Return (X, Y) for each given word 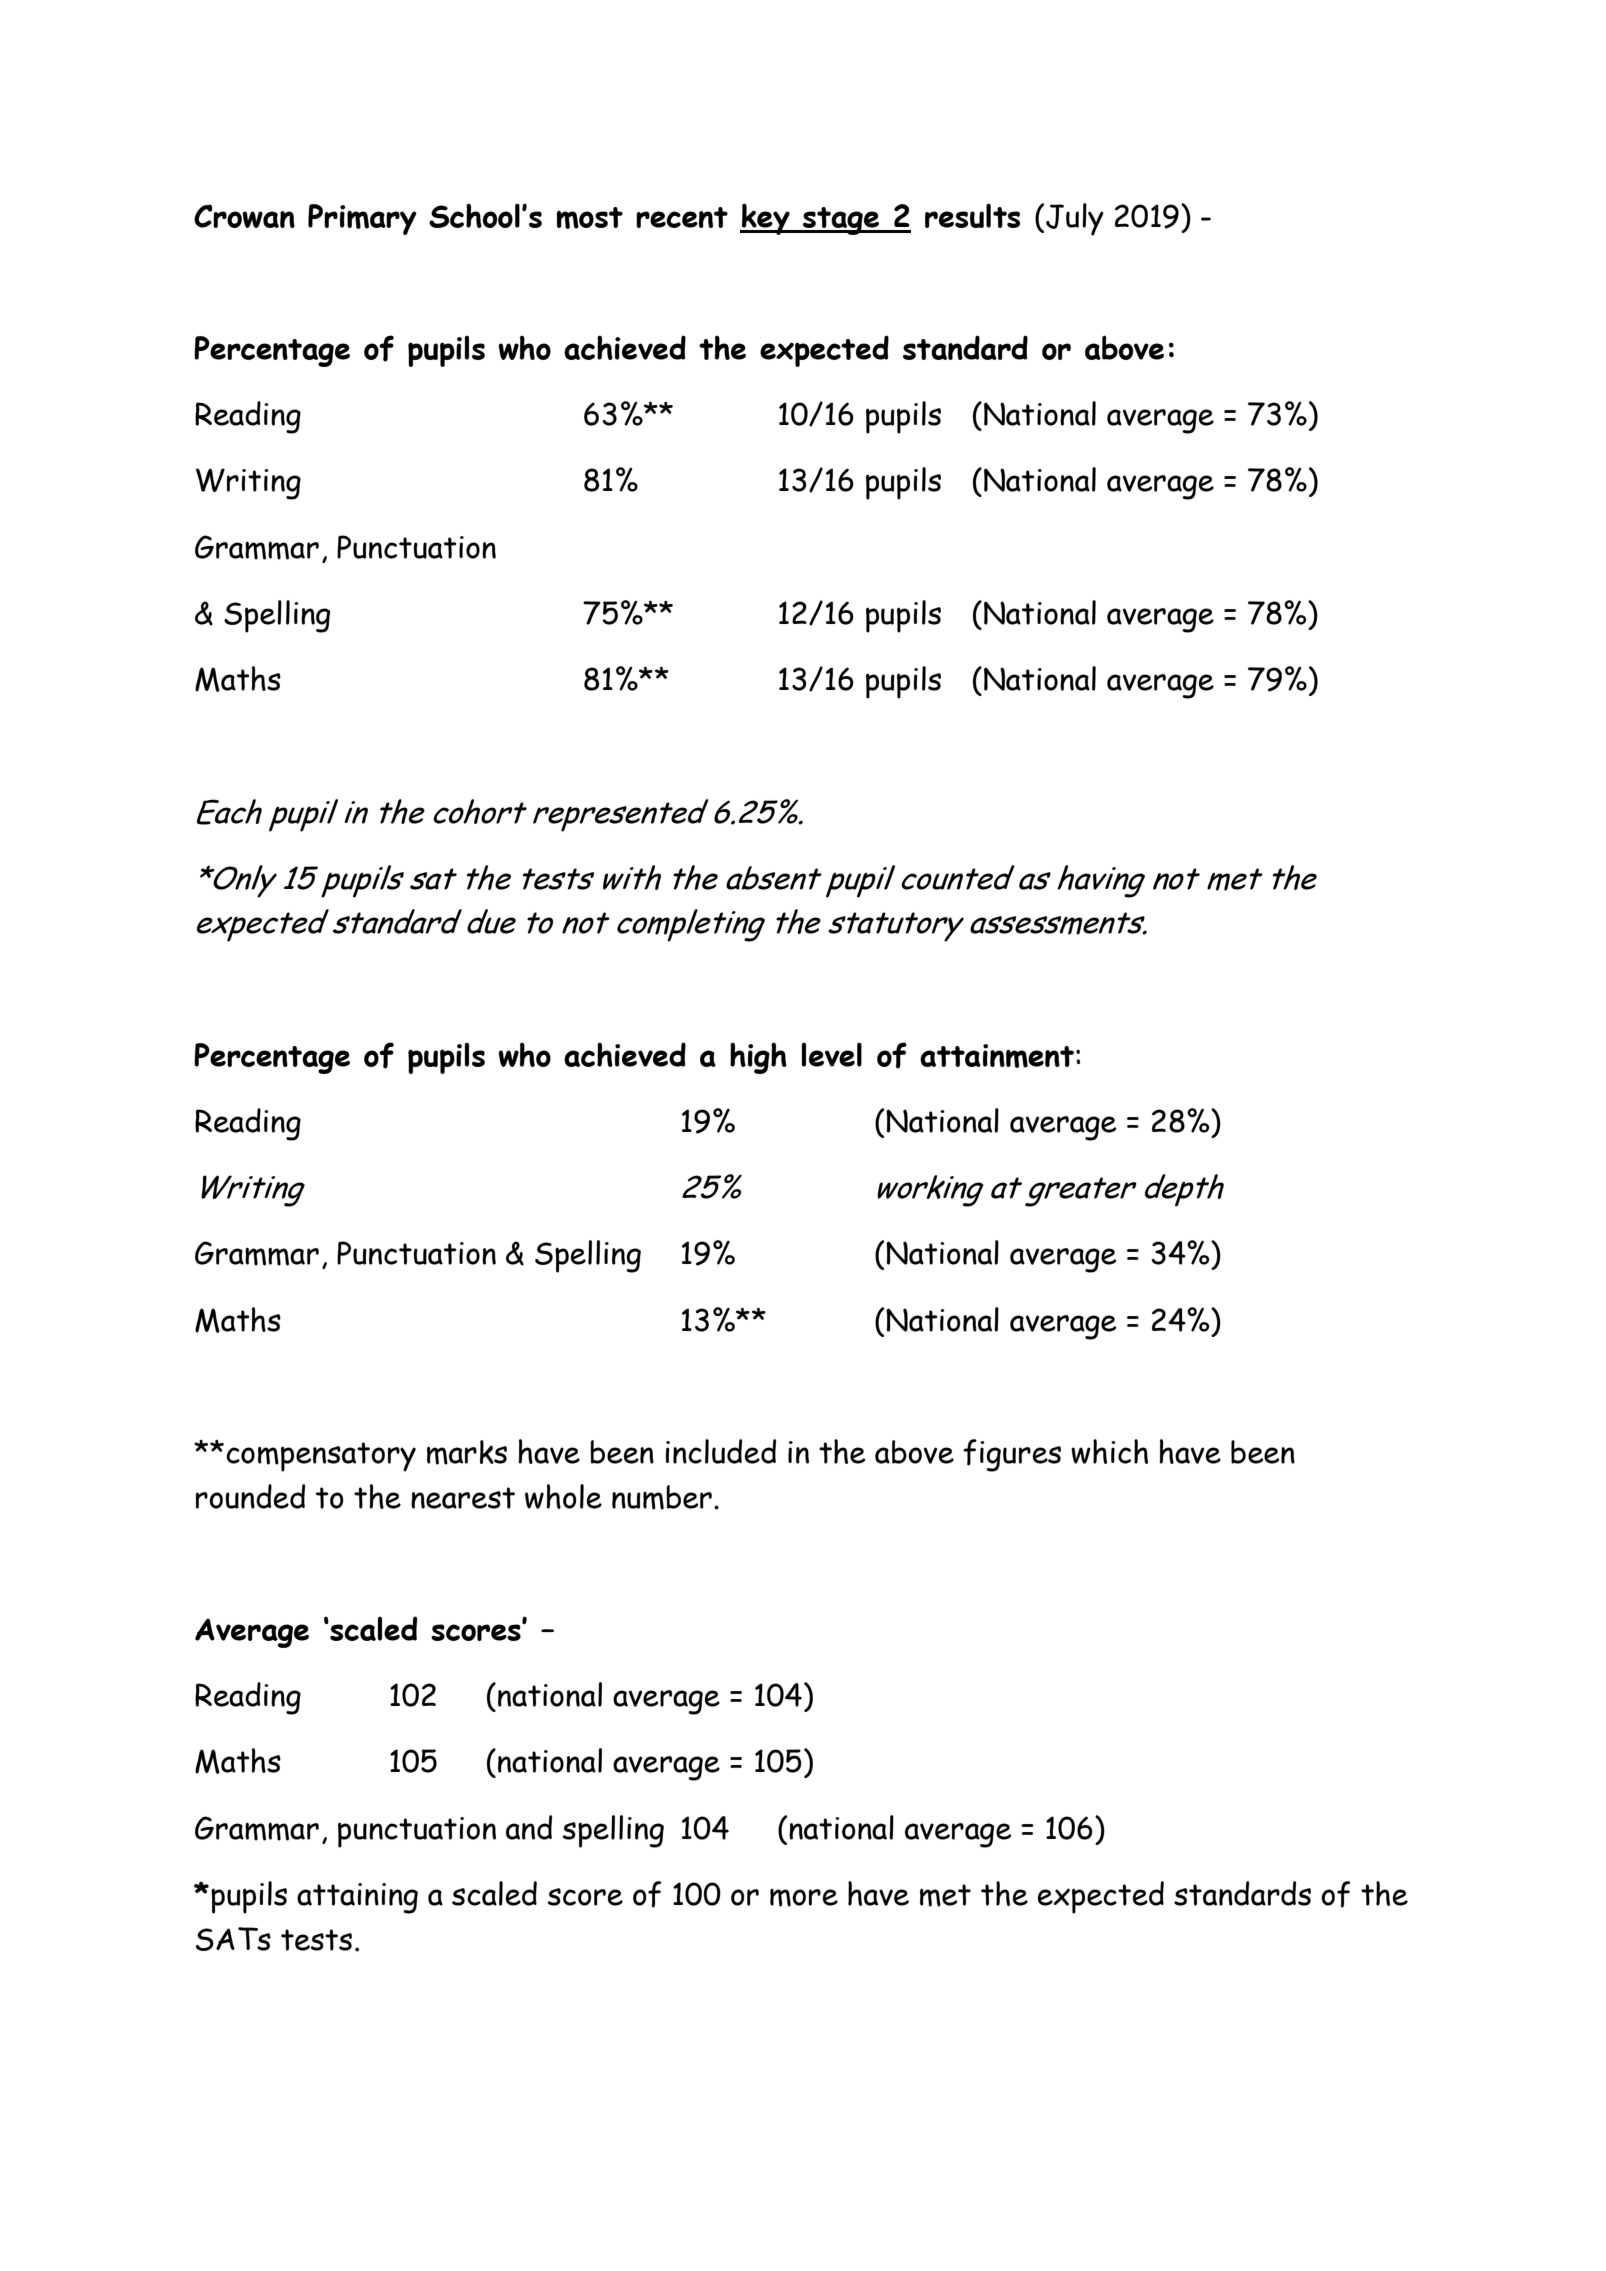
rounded (250, 1496)
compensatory (321, 1457)
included (721, 1451)
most (589, 218)
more (804, 1898)
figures (1012, 1455)
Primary (362, 219)
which (1109, 1451)
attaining (357, 1898)
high (758, 1058)
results (972, 215)
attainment (997, 1056)
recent (682, 217)
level (832, 1054)
